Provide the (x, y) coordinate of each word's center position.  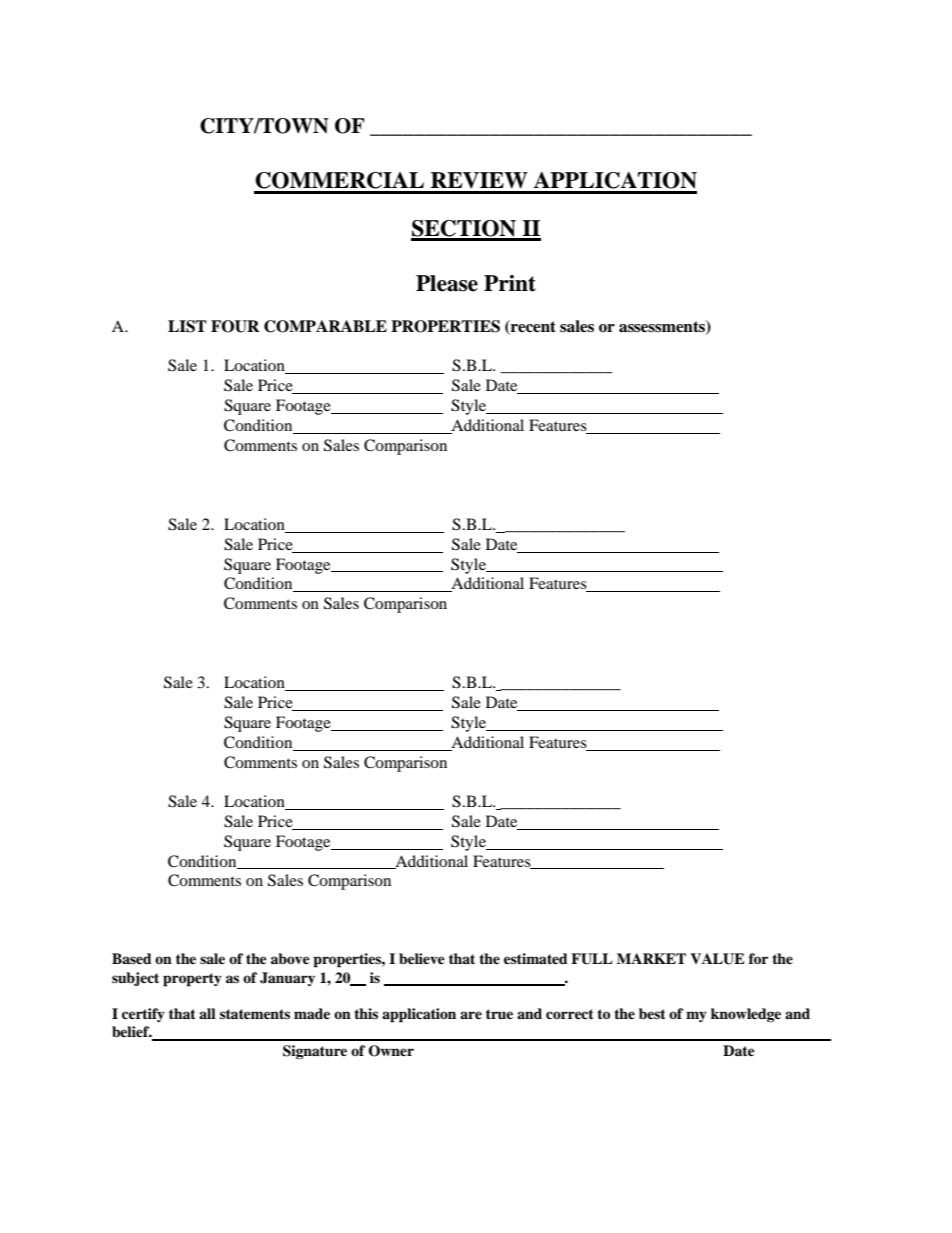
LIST (187, 326)
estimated (536, 958)
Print (510, 283)
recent (532, 327)
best (652, 1013)
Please (447, 283)
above (290, 958)
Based (132, 958)
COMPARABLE (325, 326)
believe (422, 959)
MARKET (651, 958)
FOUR (235, 326)
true (499, 1014)
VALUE (717, 959)
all (207, 1013)
